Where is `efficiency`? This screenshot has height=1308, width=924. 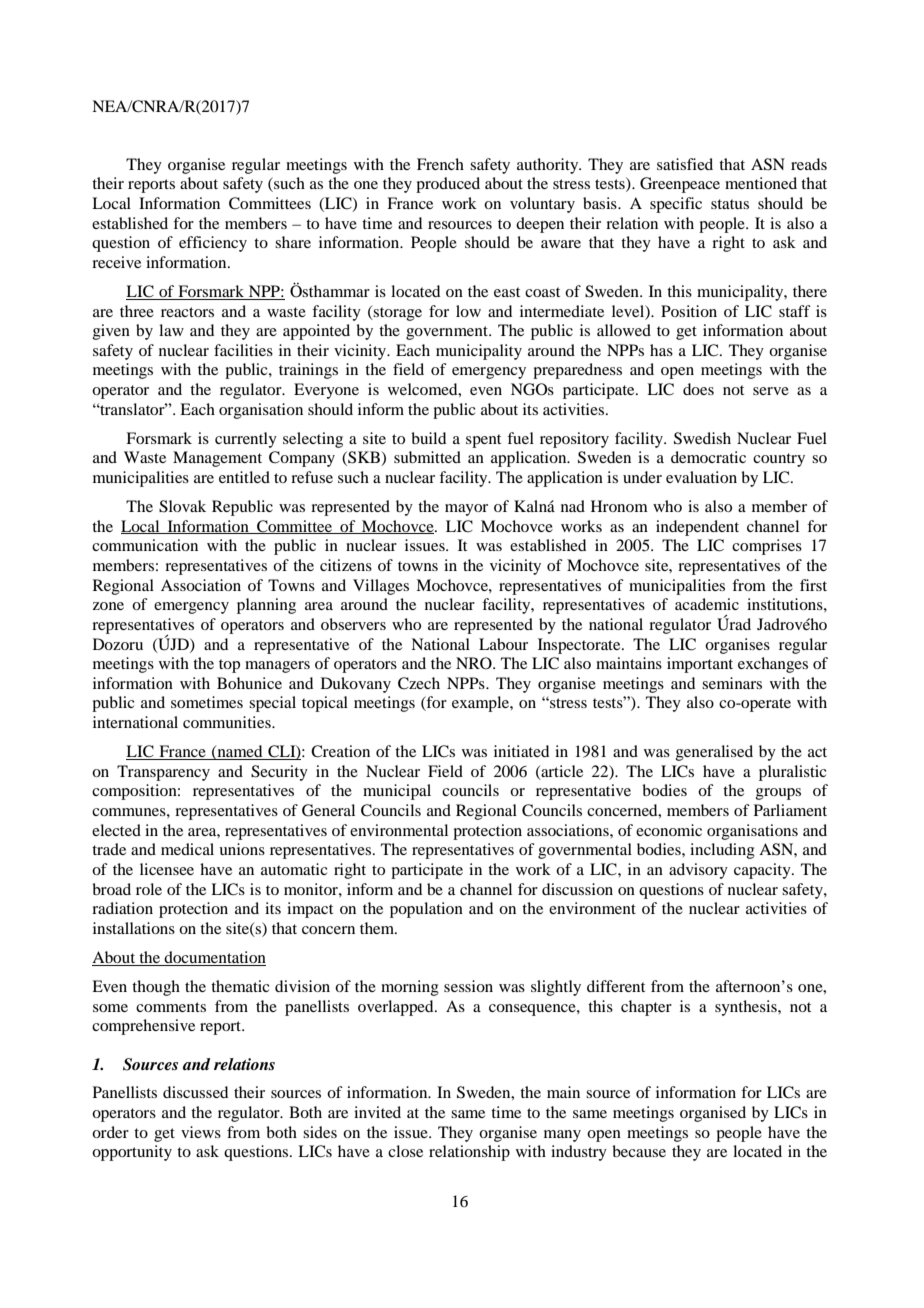
efficiency is located at coordinates (213, 244).
